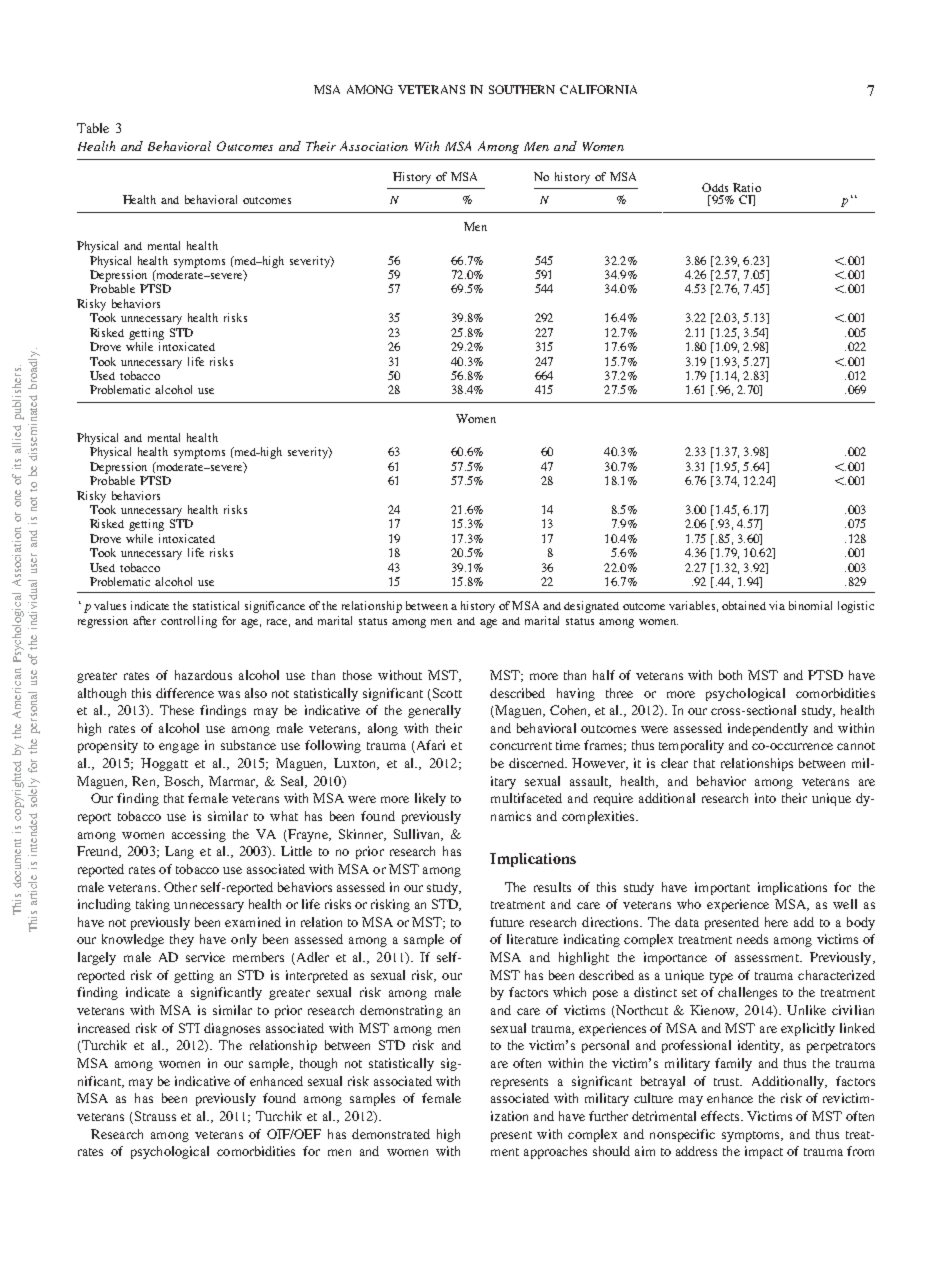  Describe the element at coordinates (591, 607) in the page. I see `designated` at that location.
